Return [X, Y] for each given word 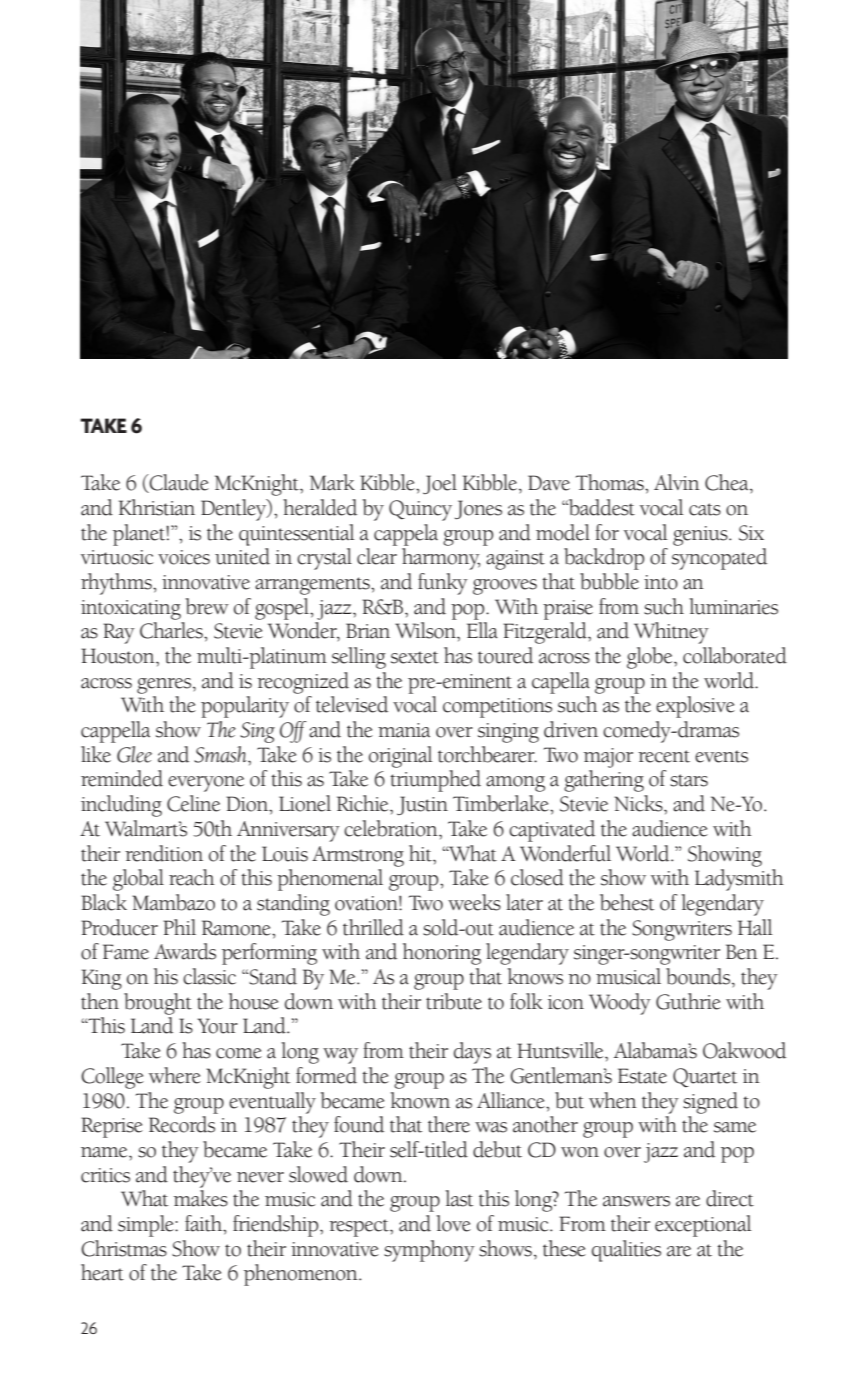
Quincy [420, 510]
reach [192, 877]
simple [147, 1226]
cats [705, 509]
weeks [474, 902]
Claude [178, 483]
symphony [429, 1251]
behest [627, 902]
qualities [626, 1251]
